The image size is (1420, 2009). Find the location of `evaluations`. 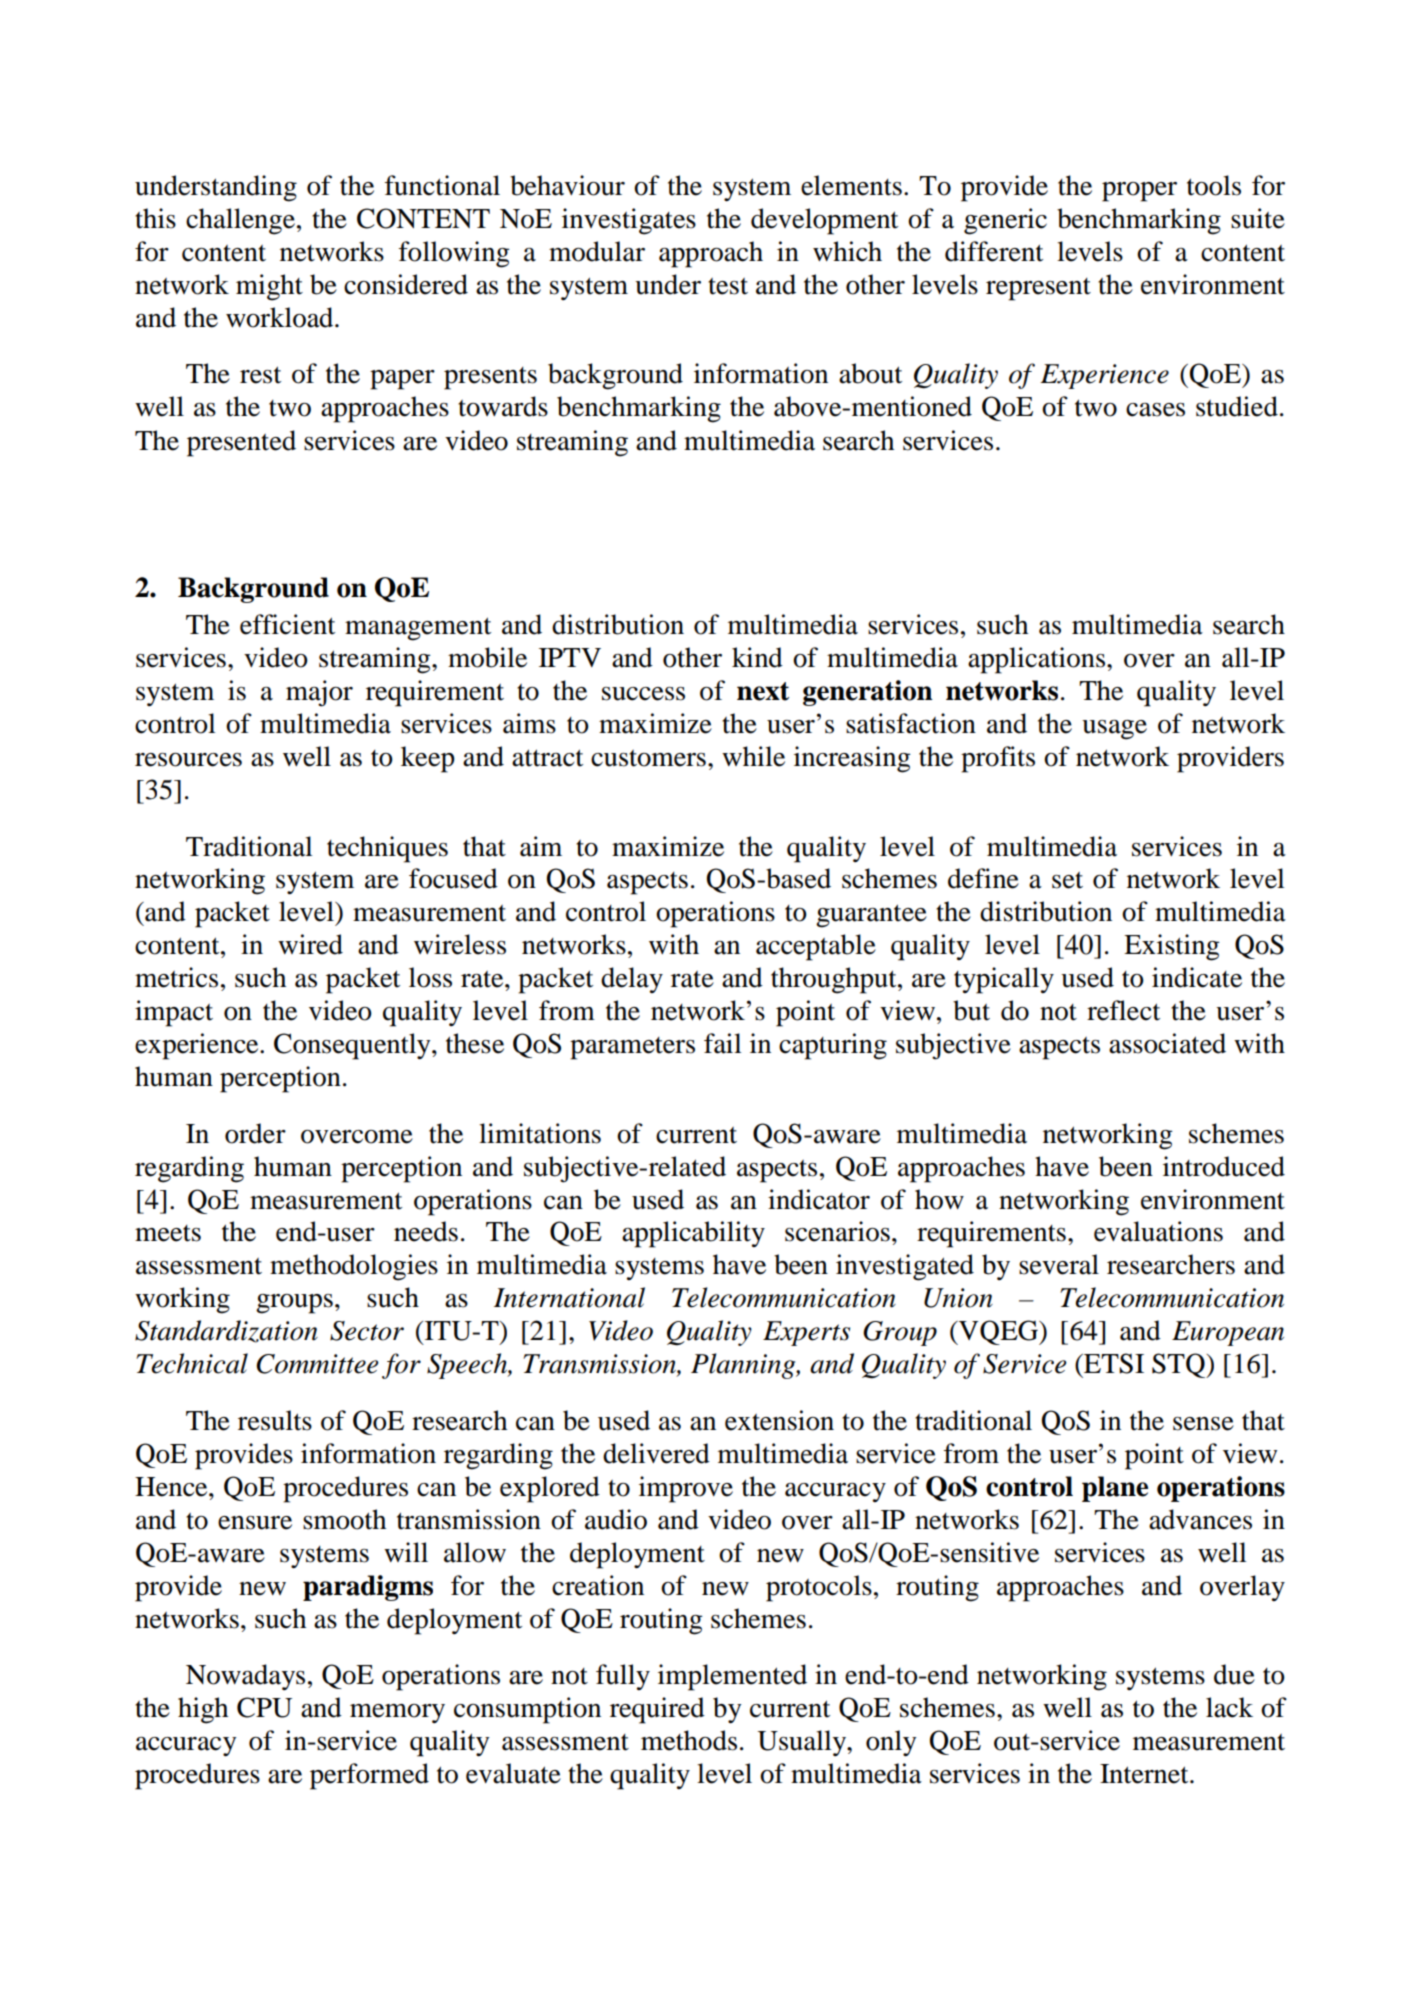

evaluations is located at coordinates (1158, 1231).
